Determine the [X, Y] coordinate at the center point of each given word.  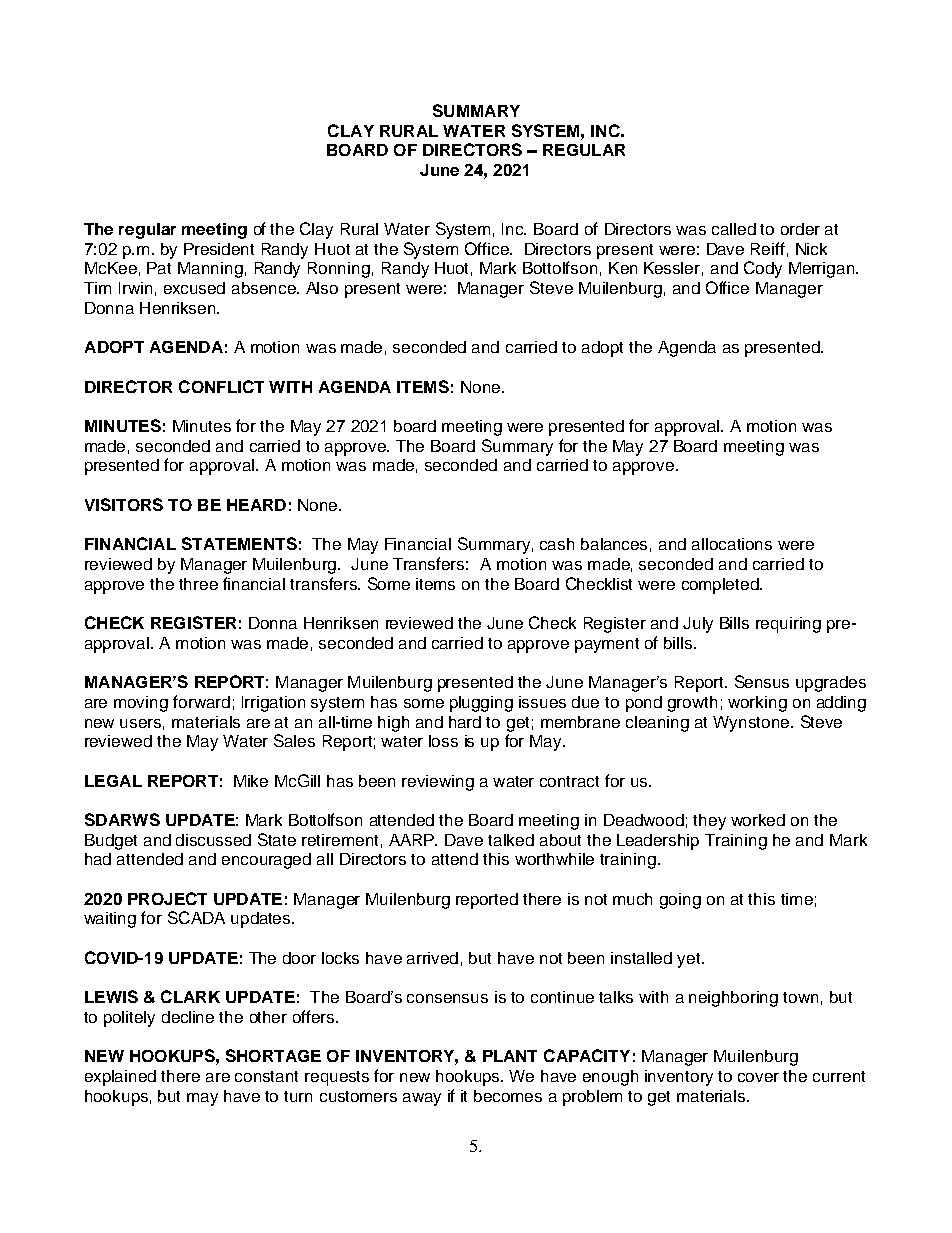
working [757, 704]
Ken [623, 268]
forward [201, 701]
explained [120, 1078]
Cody [763, 269]
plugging [481, 704]
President [219, 249]
